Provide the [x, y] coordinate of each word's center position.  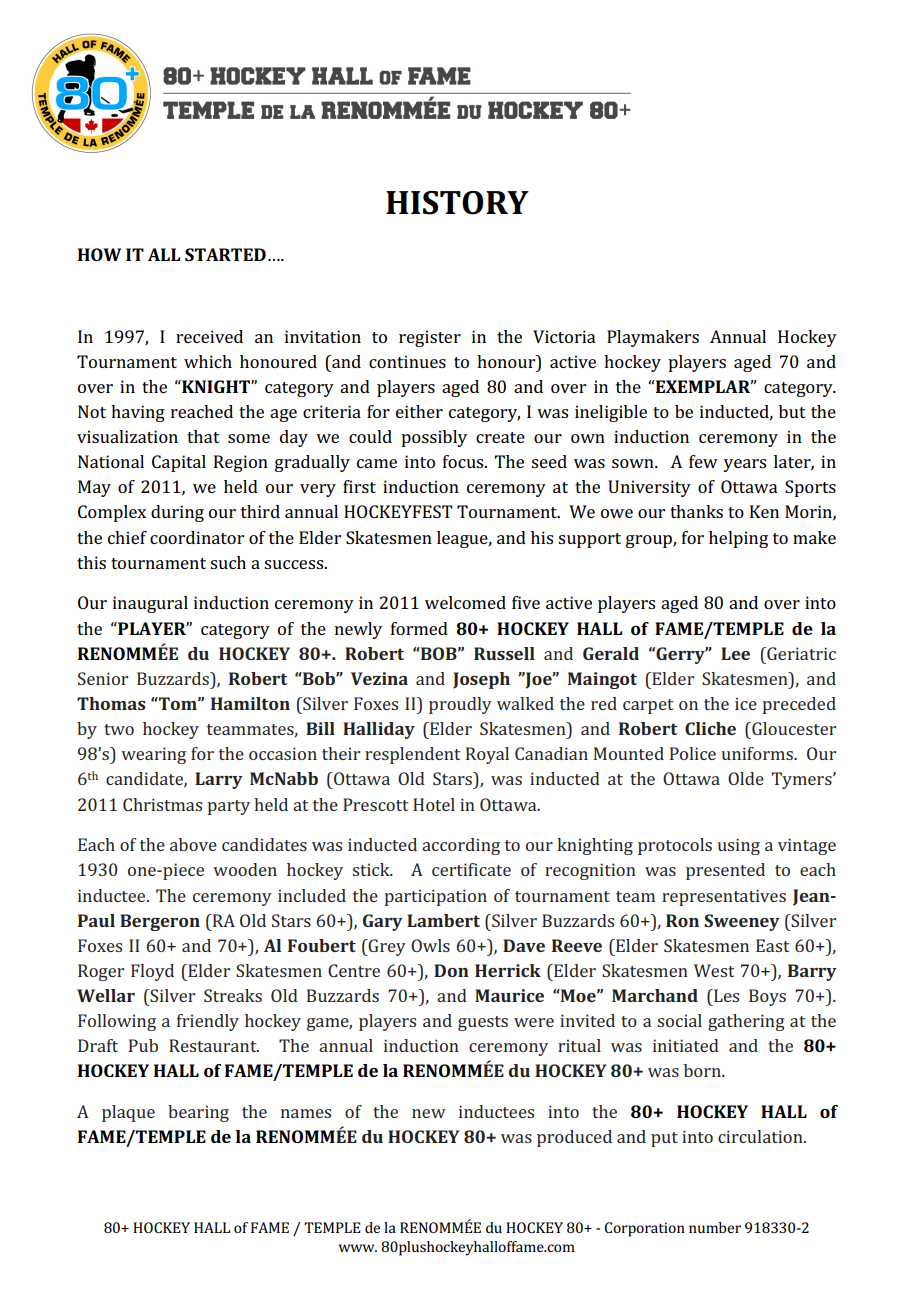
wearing [153, 755]
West [714, 970]
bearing [198, 1113]
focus [464, 461]
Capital [179, 463]
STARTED [225, 254]
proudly [460, 705]
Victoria [564, 336]
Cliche [710, 728]
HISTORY [457, 203]
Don [451, 970]
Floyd [152, 972]
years [744, 465]
